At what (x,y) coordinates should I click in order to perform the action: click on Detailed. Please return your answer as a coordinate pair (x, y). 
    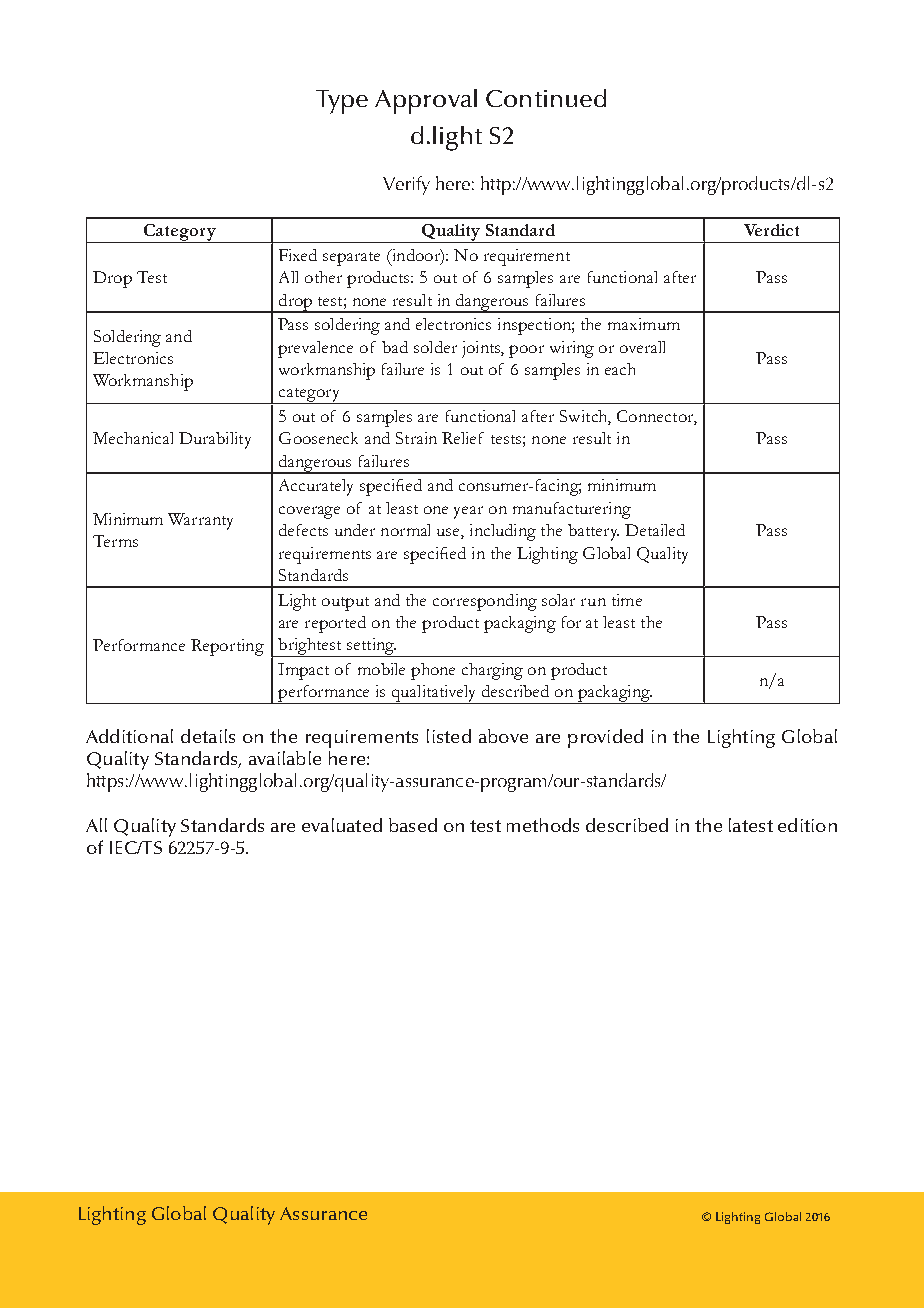
    Looking at the image, I should click on (655, 530).
